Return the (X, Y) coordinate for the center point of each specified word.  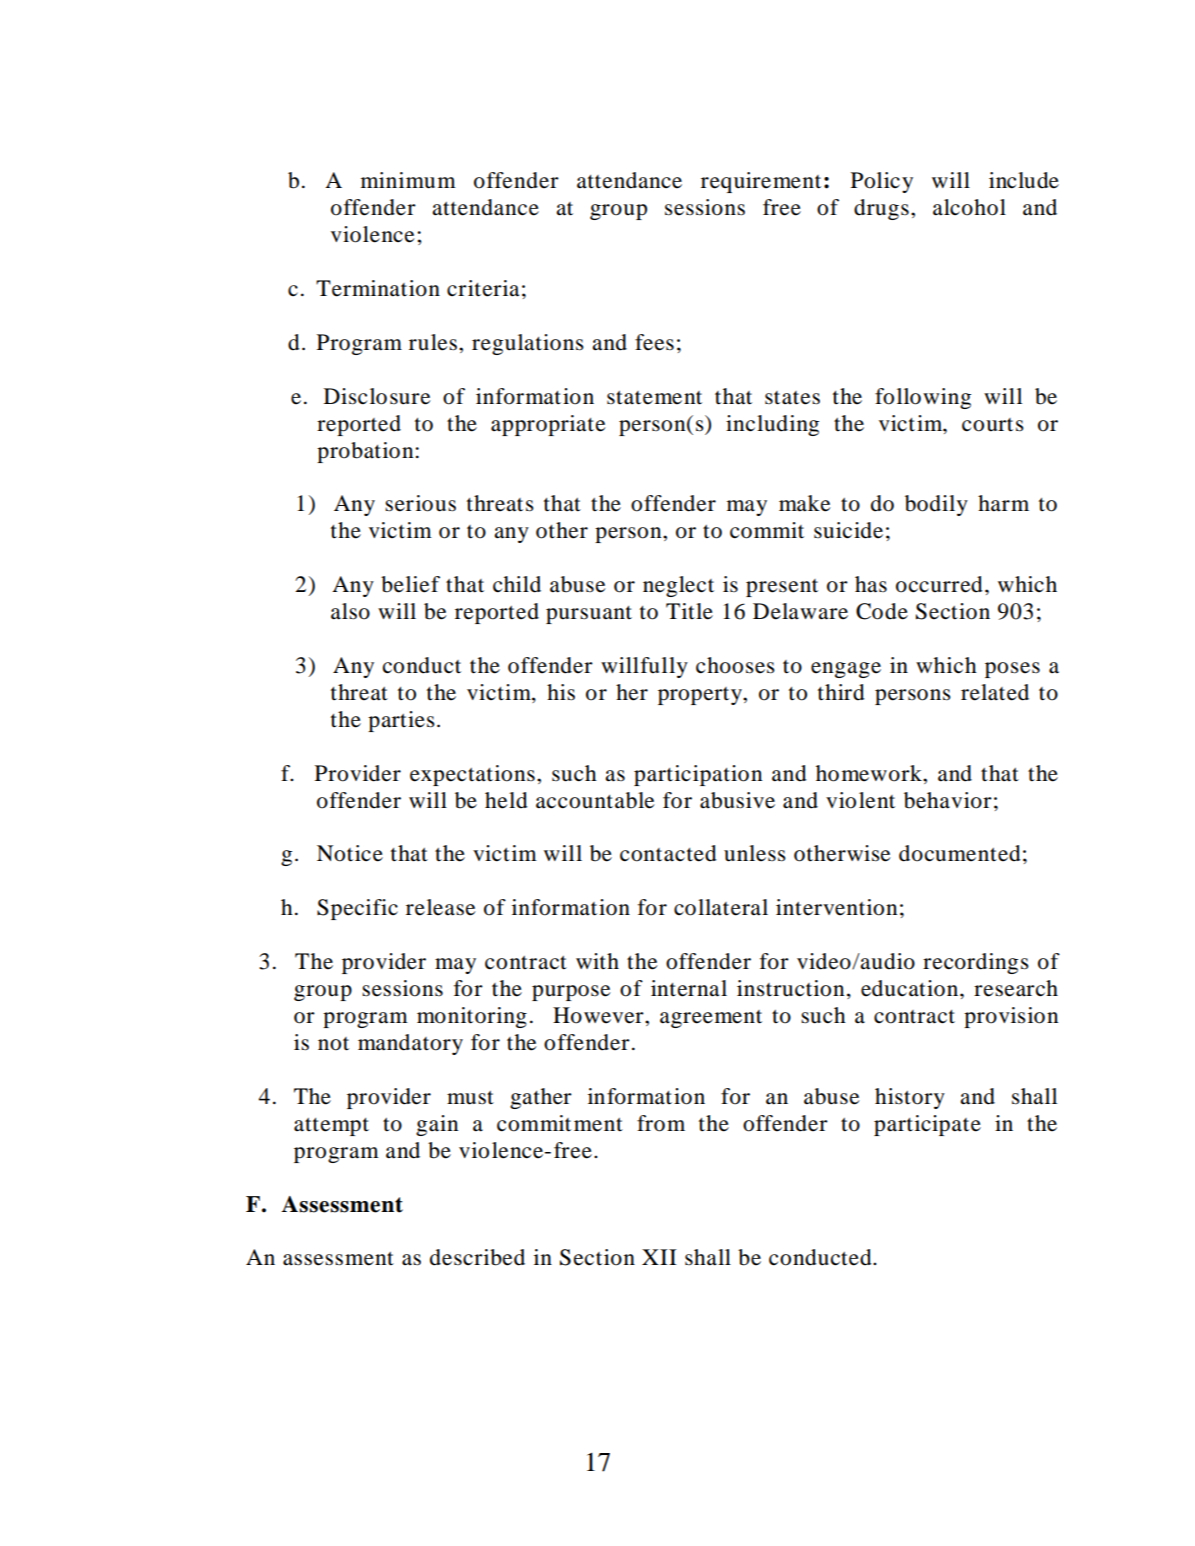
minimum (408, 180)
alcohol (969, 207)
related (995, 692)
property (701, 696)
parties (401, 721)
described (477, 1257)
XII (659, 1257)
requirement (761, 182)
